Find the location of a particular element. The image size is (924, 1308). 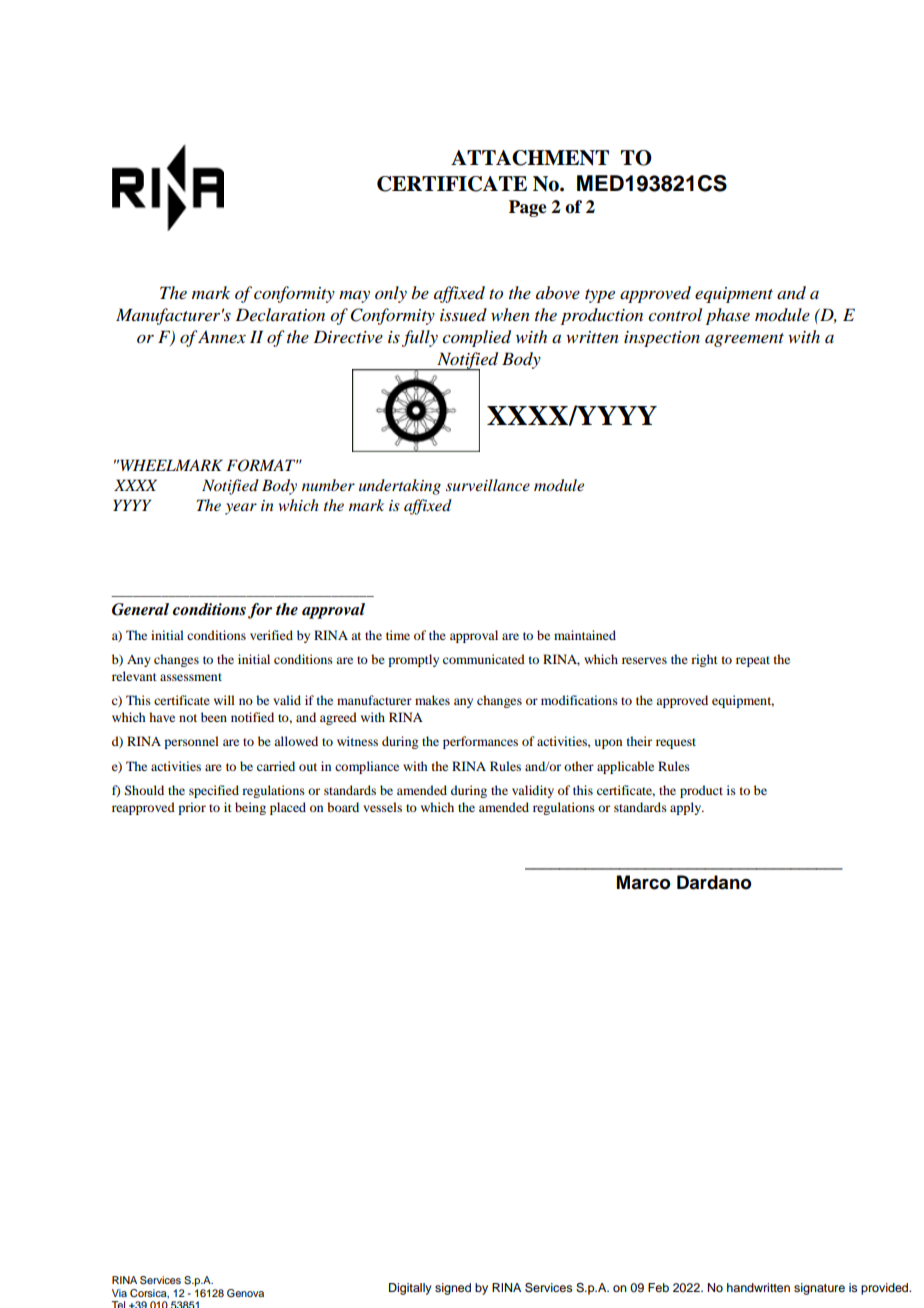

agreement is located at coordinates (744, 340).
